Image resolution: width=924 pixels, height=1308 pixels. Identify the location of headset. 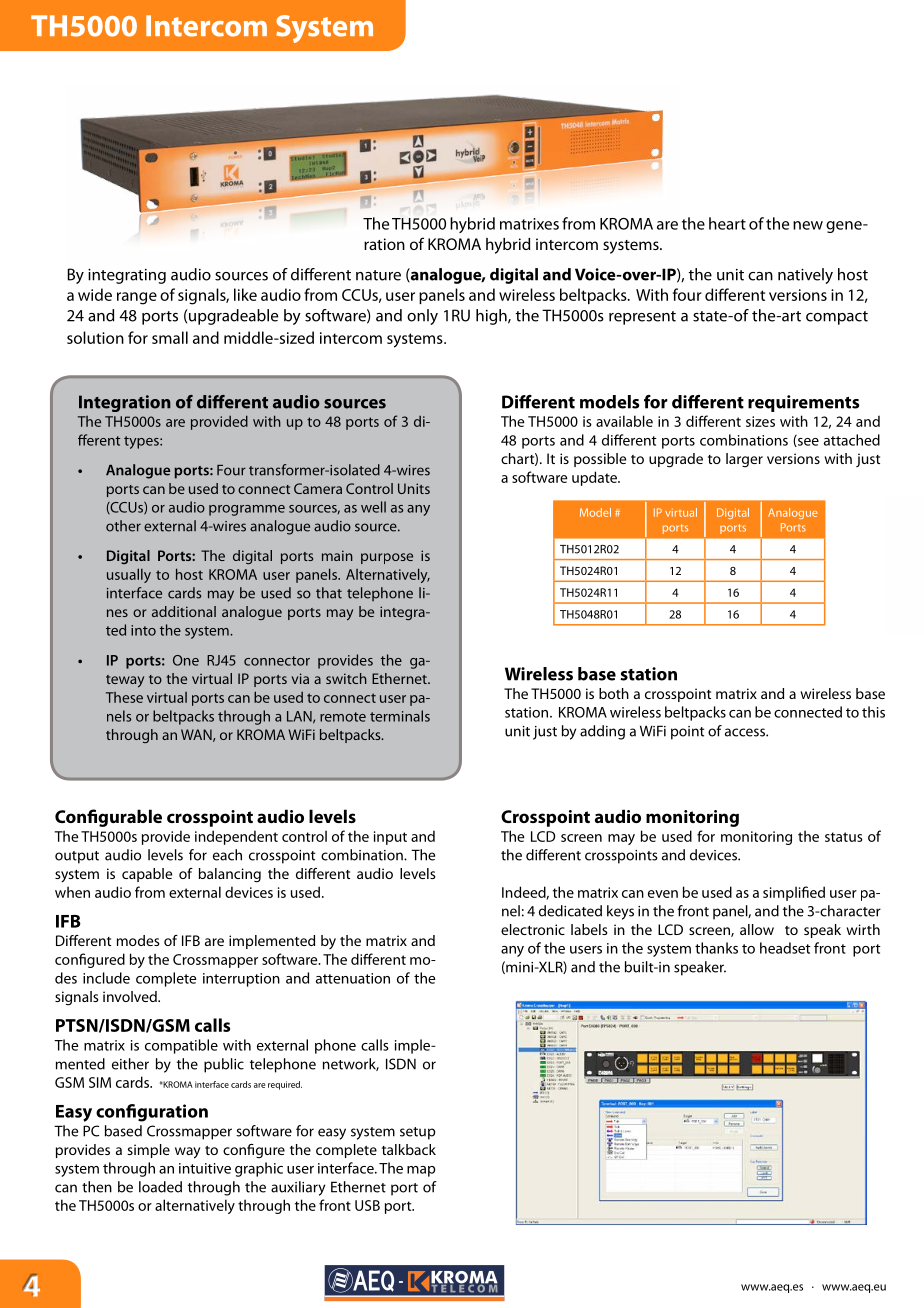
(785, 948).
